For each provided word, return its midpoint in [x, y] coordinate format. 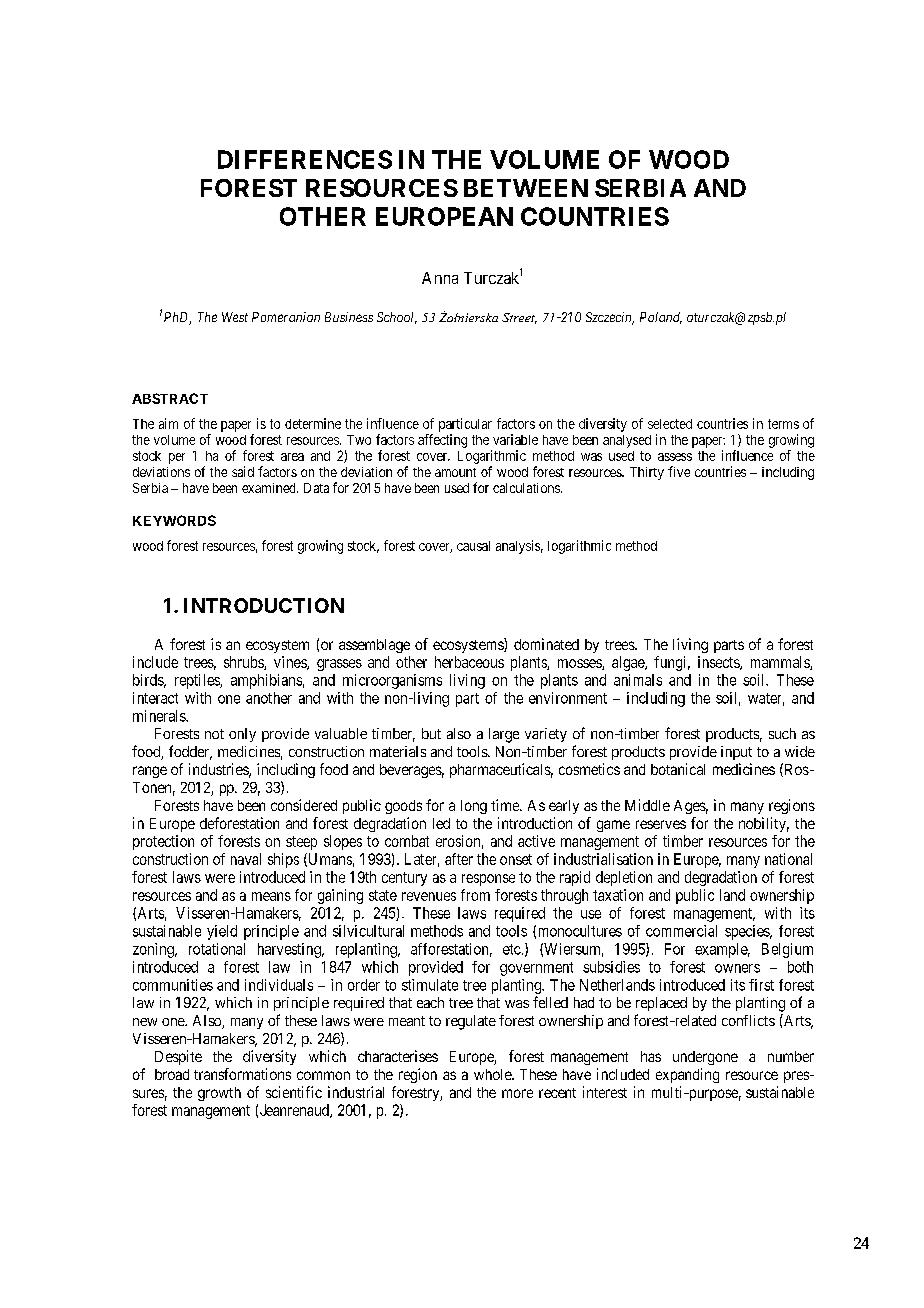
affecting [442, 441]
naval [246, 859]
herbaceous [469, 662]
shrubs [244, 663]
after [459, 859]
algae [629, 663]
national [788, 859]
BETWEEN [526, 188]
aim [168, 423]
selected [670, 424]
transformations [242, 1074]
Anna [440, 278]
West [235, 317]
